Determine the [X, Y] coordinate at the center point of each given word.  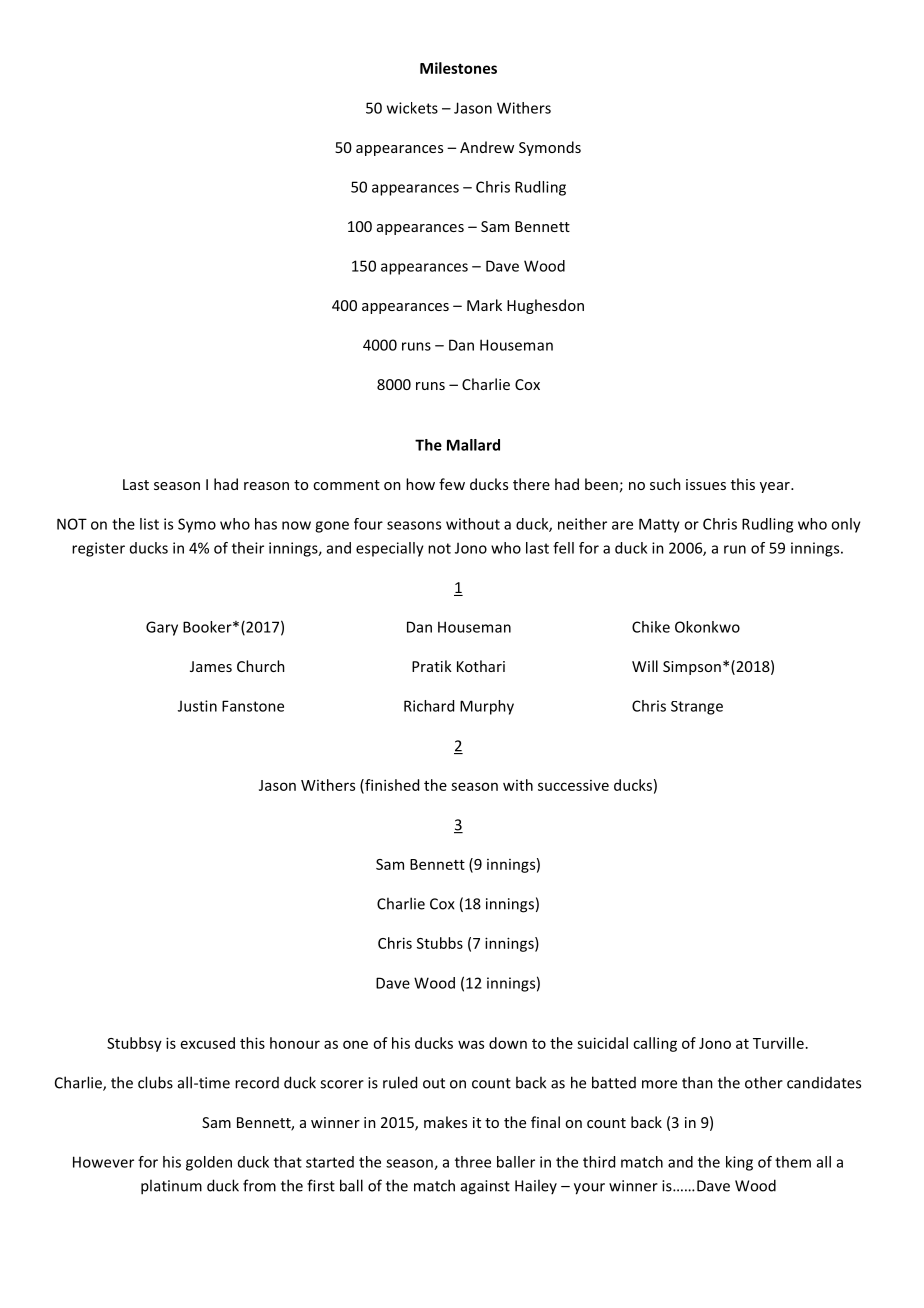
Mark [484, 305]
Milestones [458, 68]
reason [266, 486]
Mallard [473, 445]
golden [209, 1163]
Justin [197, 706]
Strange [697, 708]
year [776, 487]
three [473, 1162]
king [739, 1163]
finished [391, 786]
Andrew [487, 147]
